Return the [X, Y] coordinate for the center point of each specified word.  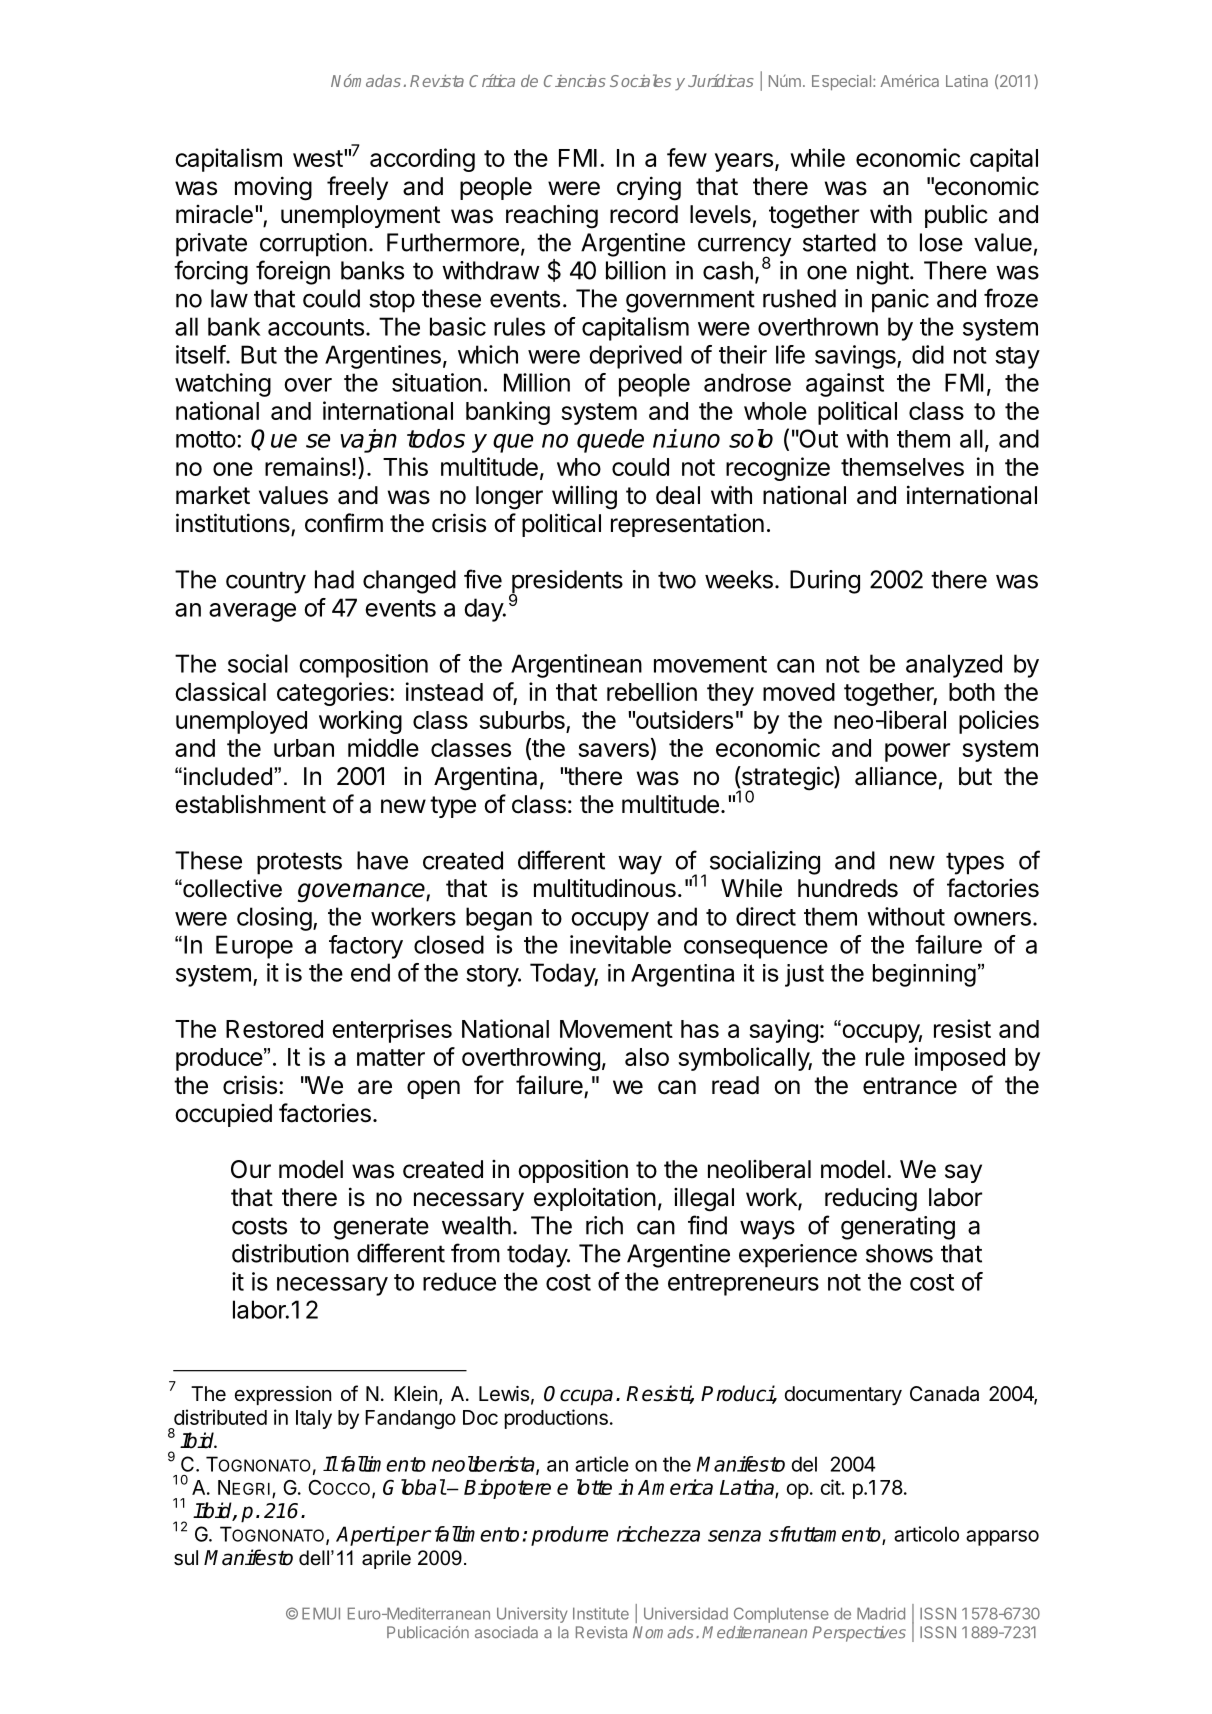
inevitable [620, 944]
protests [299, 863]
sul [186, 1558]
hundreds [848, 888]
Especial [843, 82]
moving [273, 188]
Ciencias [575, 80]
